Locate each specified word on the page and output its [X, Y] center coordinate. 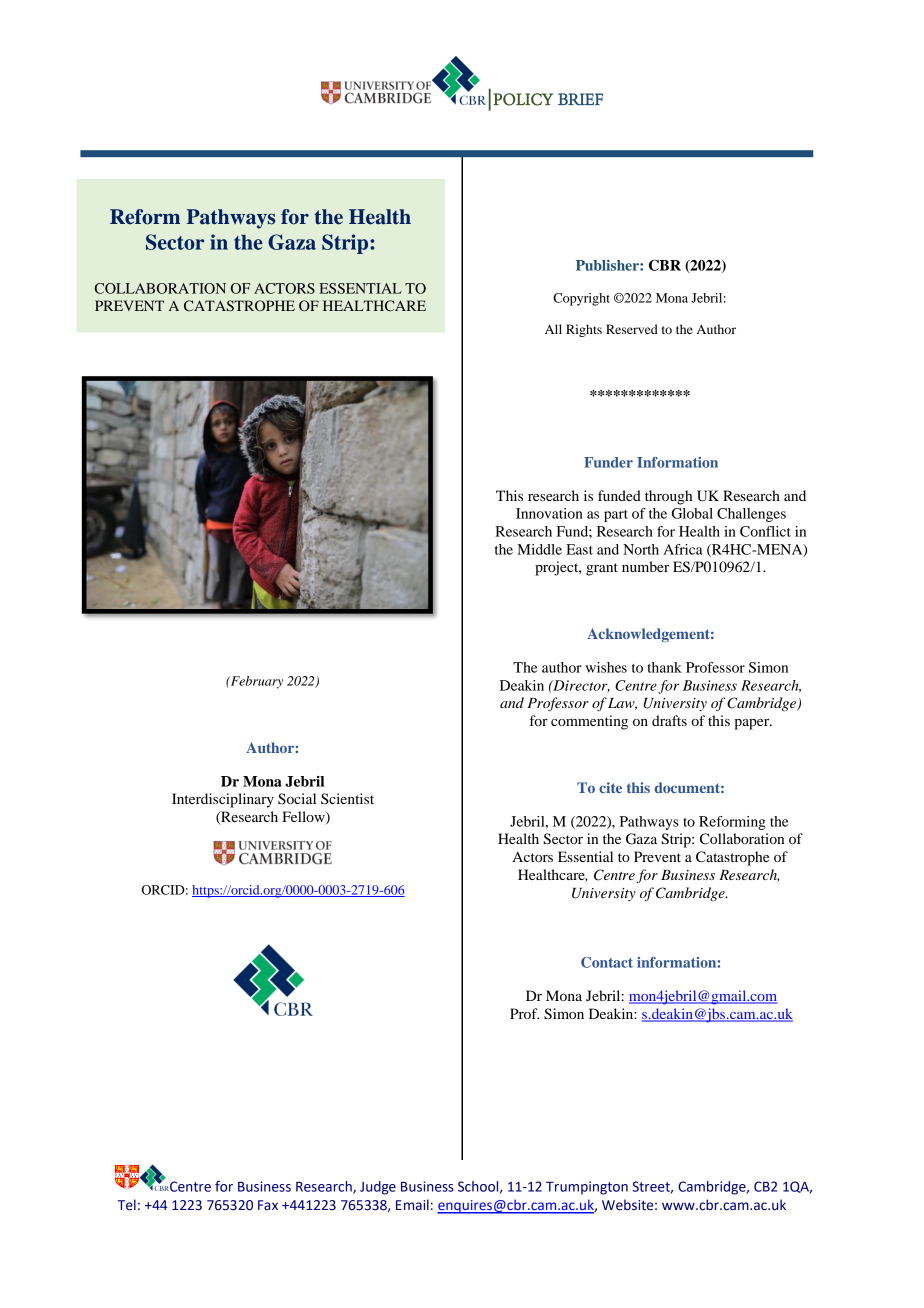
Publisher [608, 265]
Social [297, 799]
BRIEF [580, 99]
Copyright [581, 299]
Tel [127, 1205]
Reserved [632, 329]
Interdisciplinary [223, 800]
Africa [683, 549]
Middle [539, 549]
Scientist [347, 798]
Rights [584, 330]
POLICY [523, 99]
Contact [607, 962]
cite [610, 787]
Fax [268, 1205]
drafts [669, 720]
